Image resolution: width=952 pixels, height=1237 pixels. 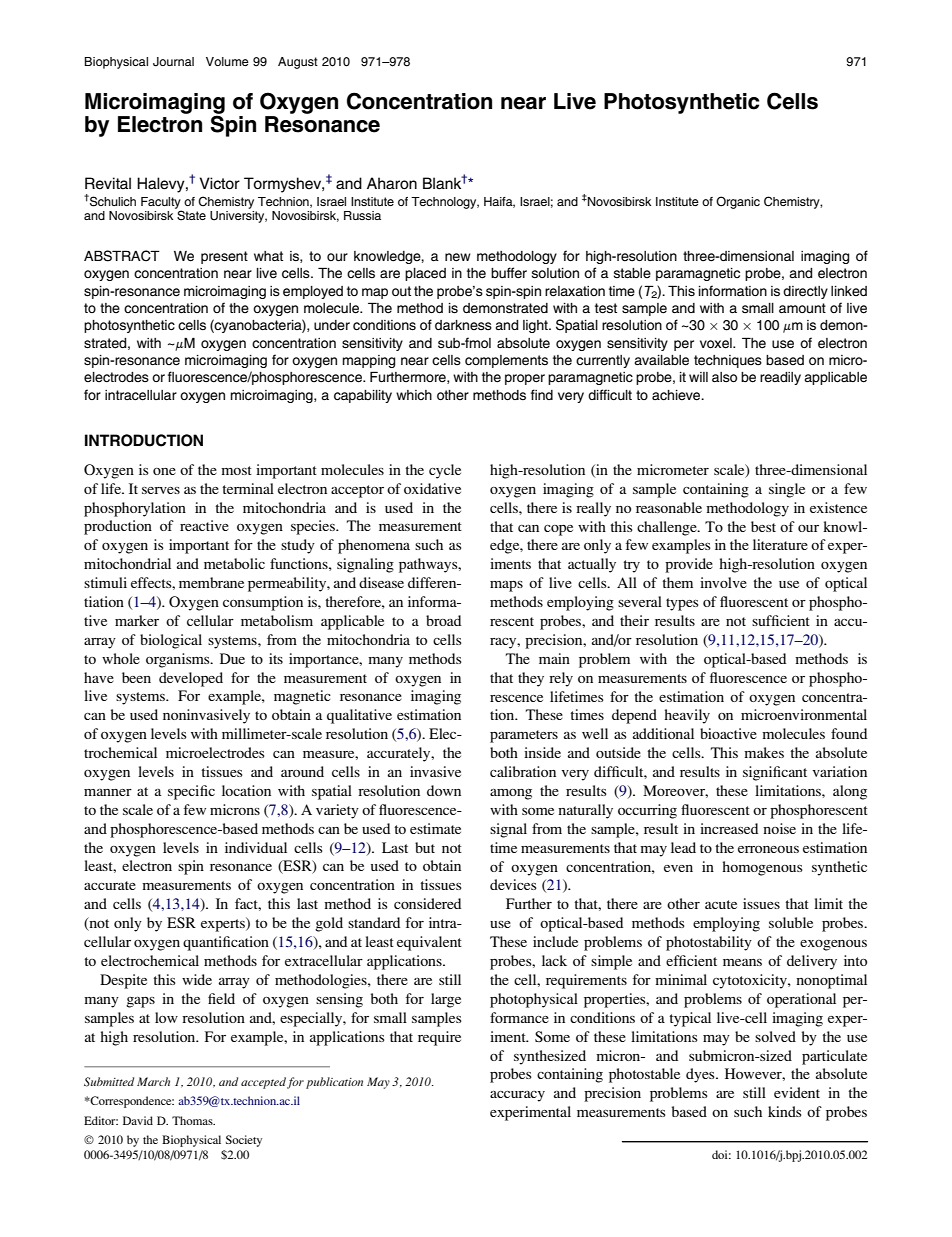 What do you see at coordinates (768, 849) in the document?
I see `erroneous` at bounding box center [768, 849].
